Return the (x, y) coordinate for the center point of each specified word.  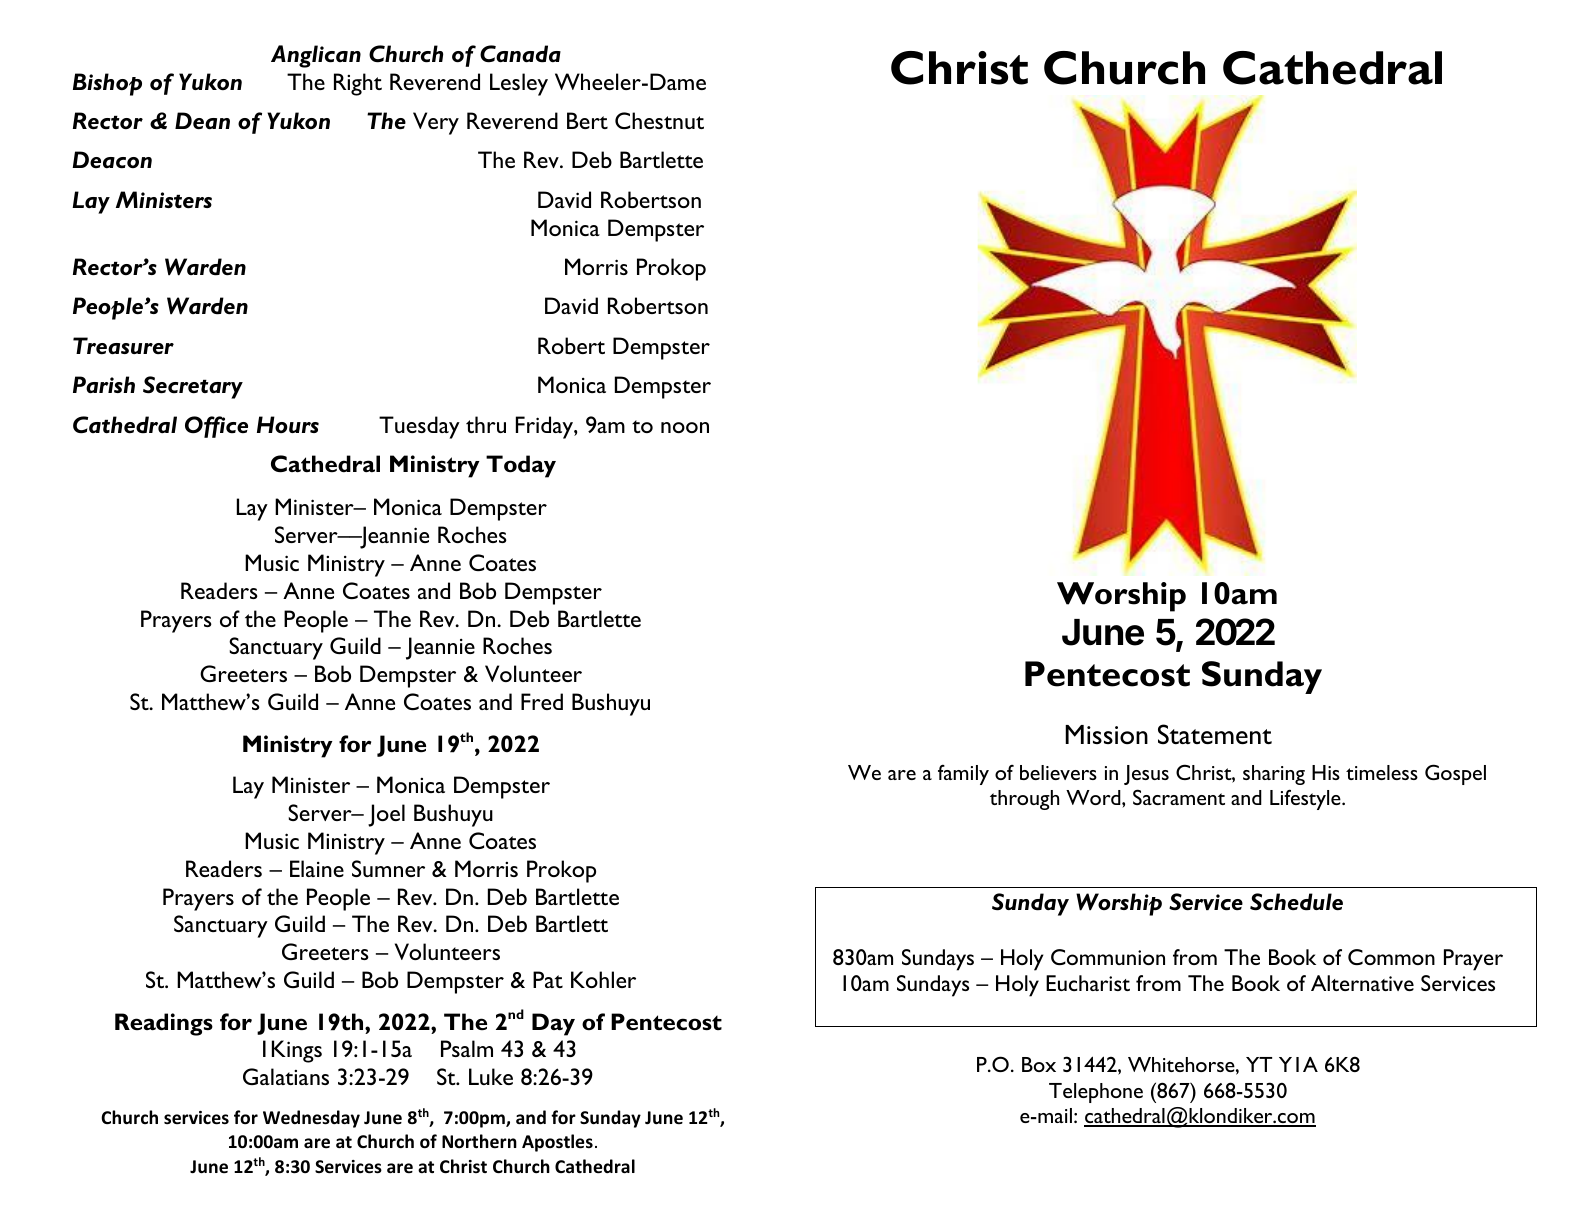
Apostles (557, 1143)
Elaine (317, 868)
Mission (1106, 735)
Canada (520, 54)
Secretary (193, 387)
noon (685, 427)
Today (521, 466)
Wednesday (311, 1119)
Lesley (519, 84)
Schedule (1296, 902)
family (963, 774)
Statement (1215, 734)
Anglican (316, 56)
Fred (542, 701)
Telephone (1096, 1093)
